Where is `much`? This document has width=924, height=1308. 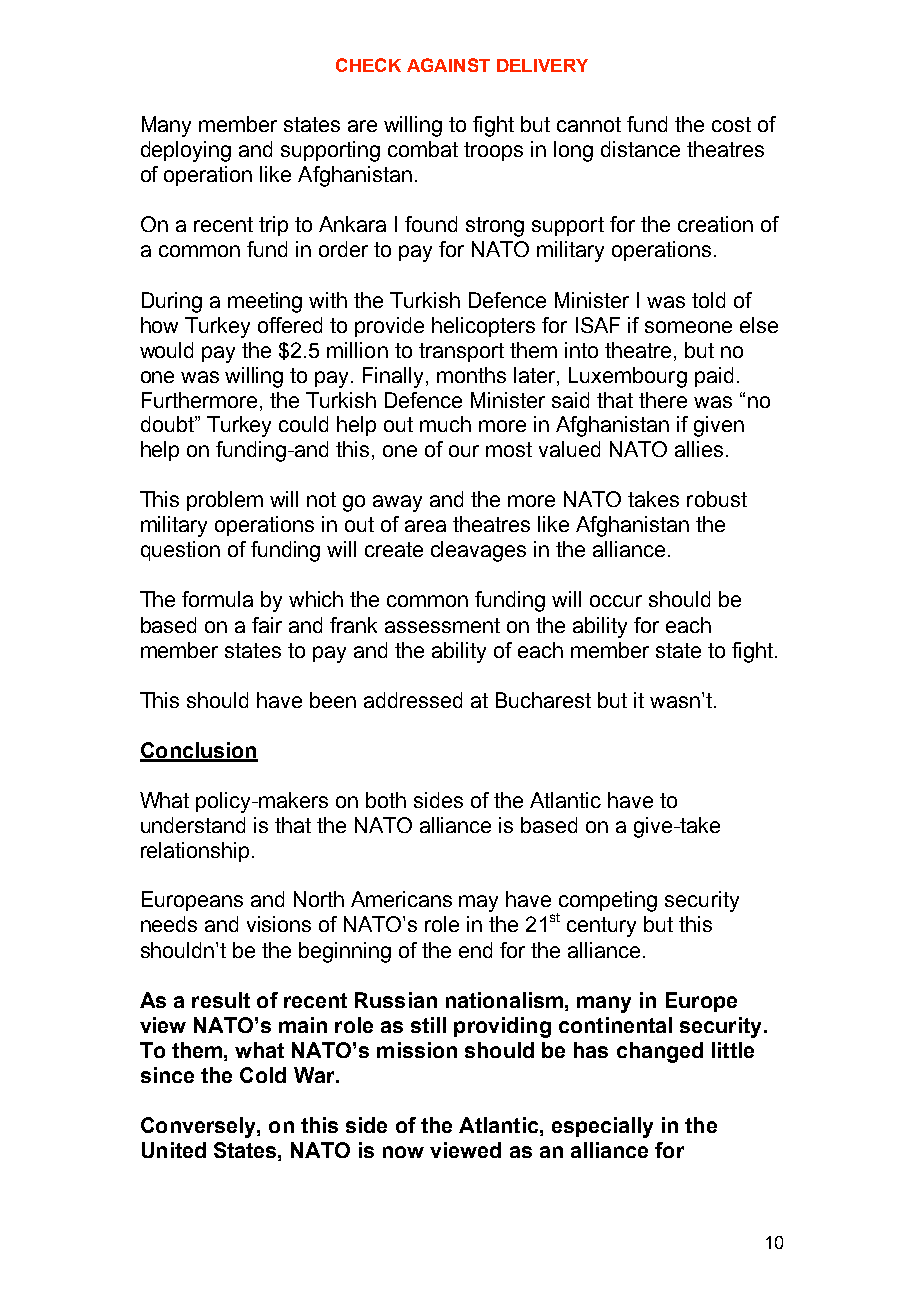 much is located at coordinates (445, 424).
